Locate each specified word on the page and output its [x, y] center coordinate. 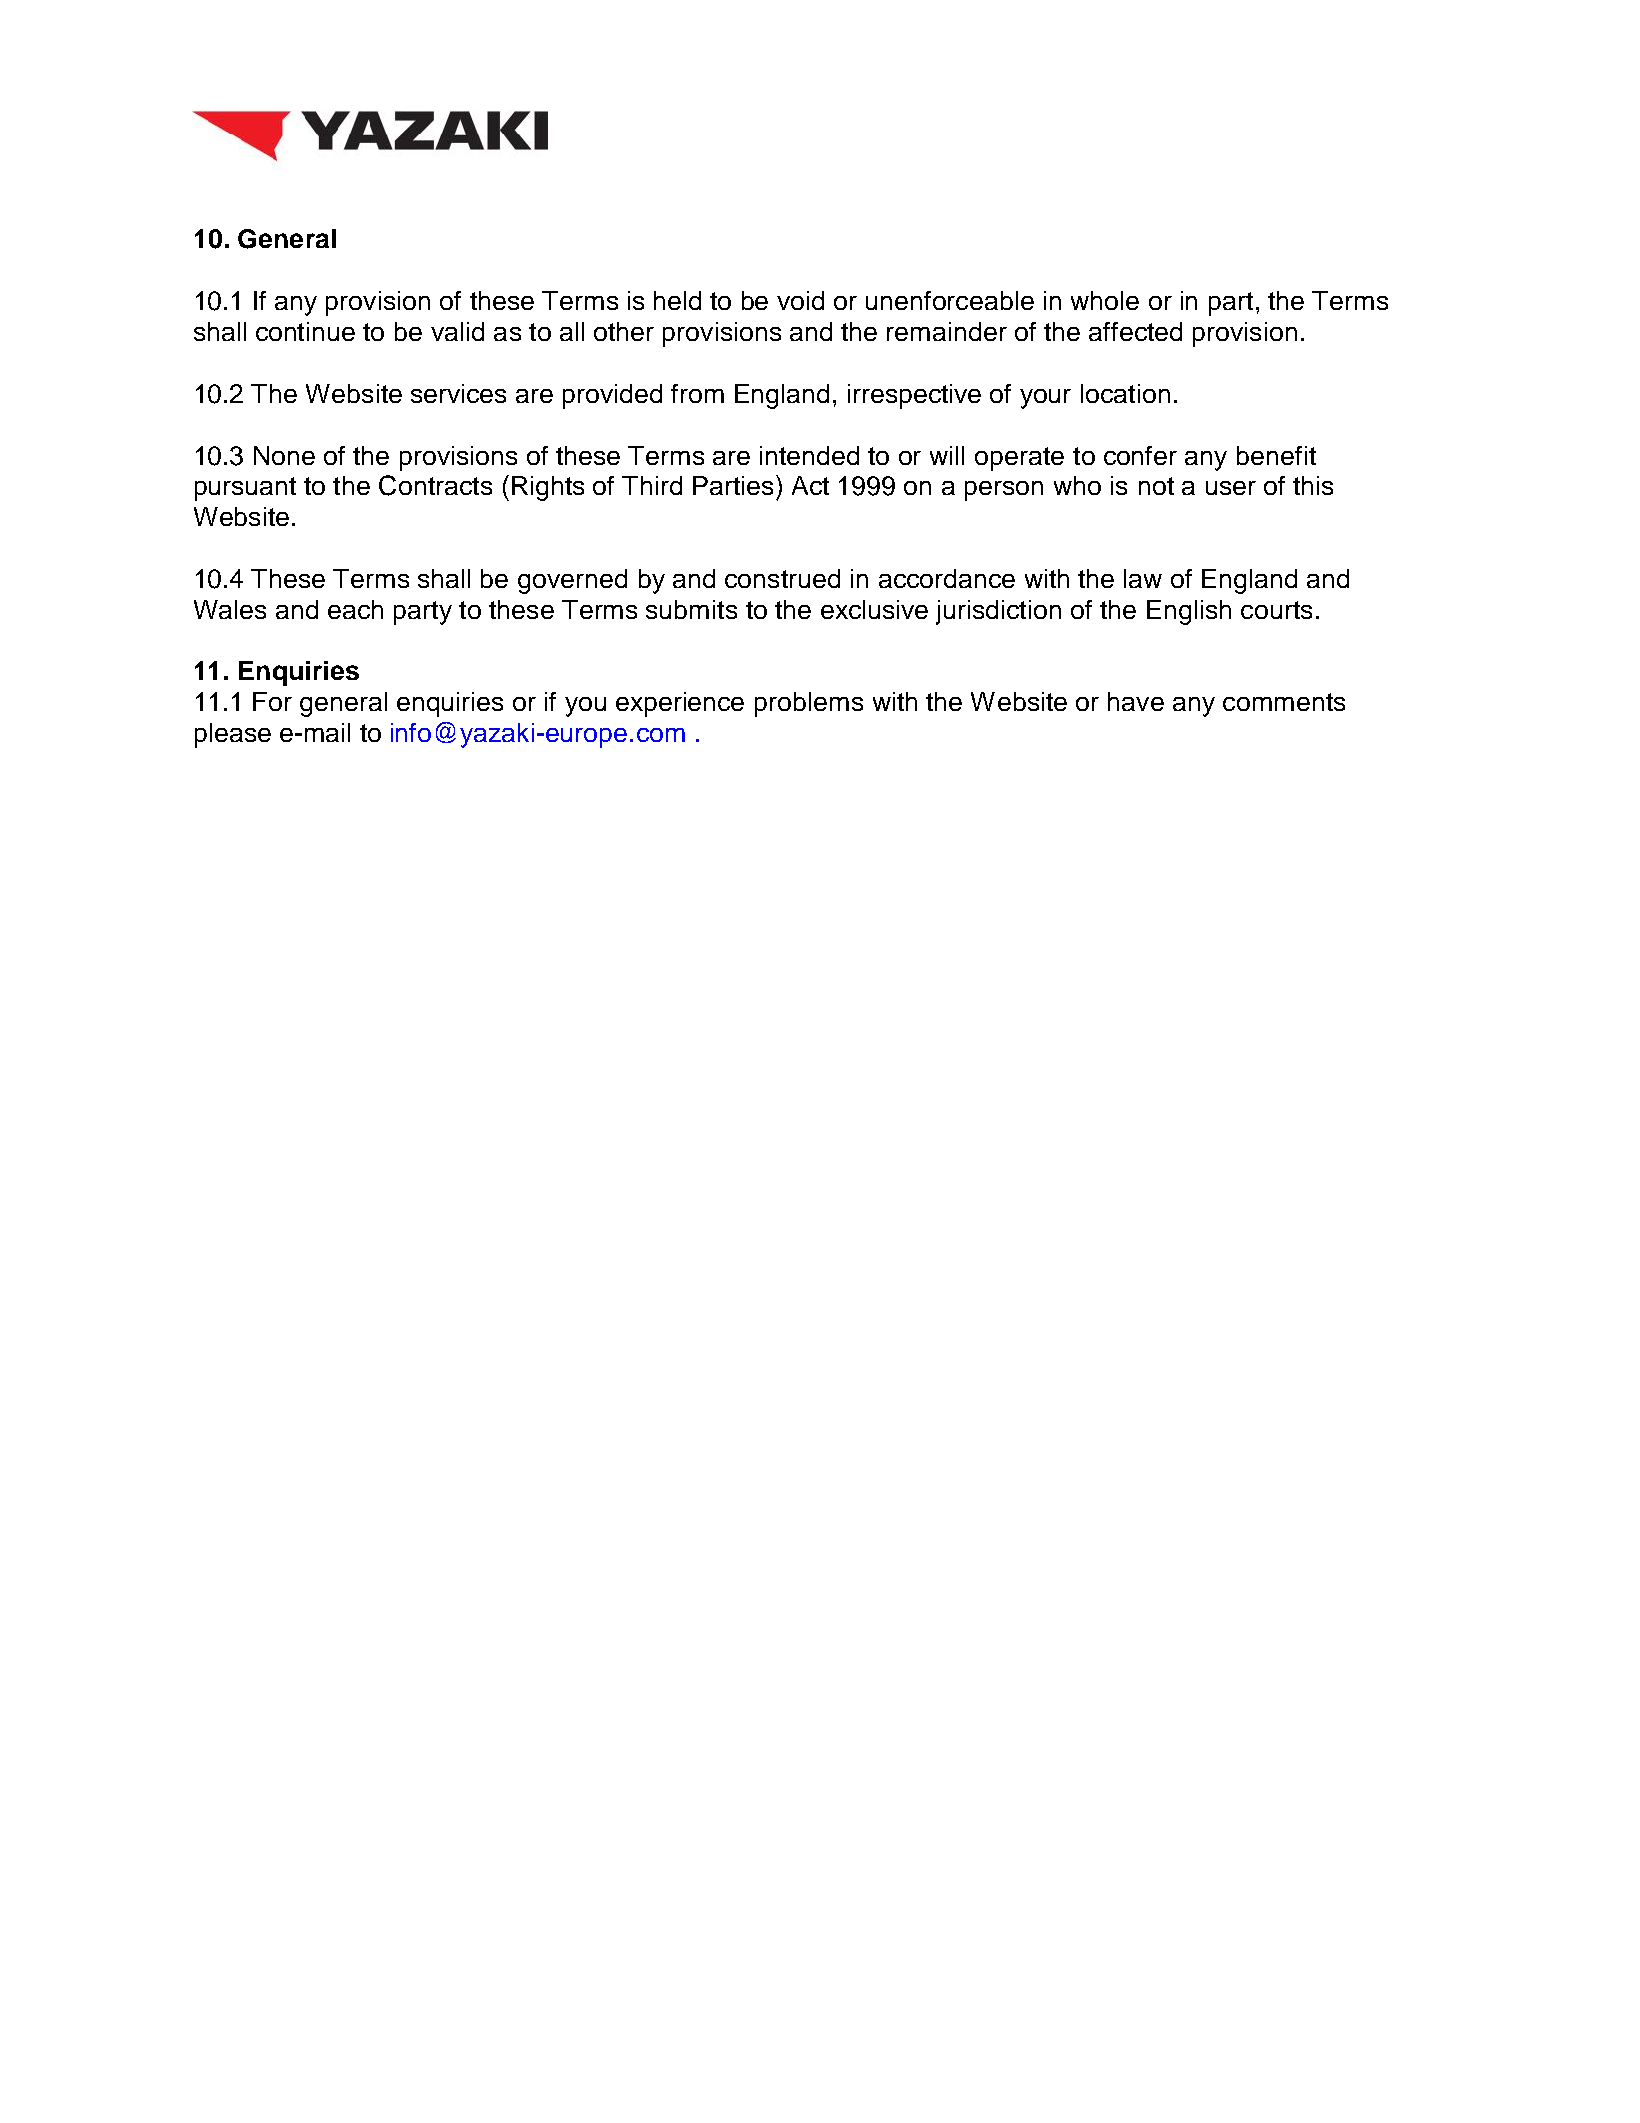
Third [652, 485]
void [800, 300]
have [1136, 701]
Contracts [435, 485]
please [233, 735]
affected [1135, 331]
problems [809, 704]
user [1231, 488]
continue [305, 331]
